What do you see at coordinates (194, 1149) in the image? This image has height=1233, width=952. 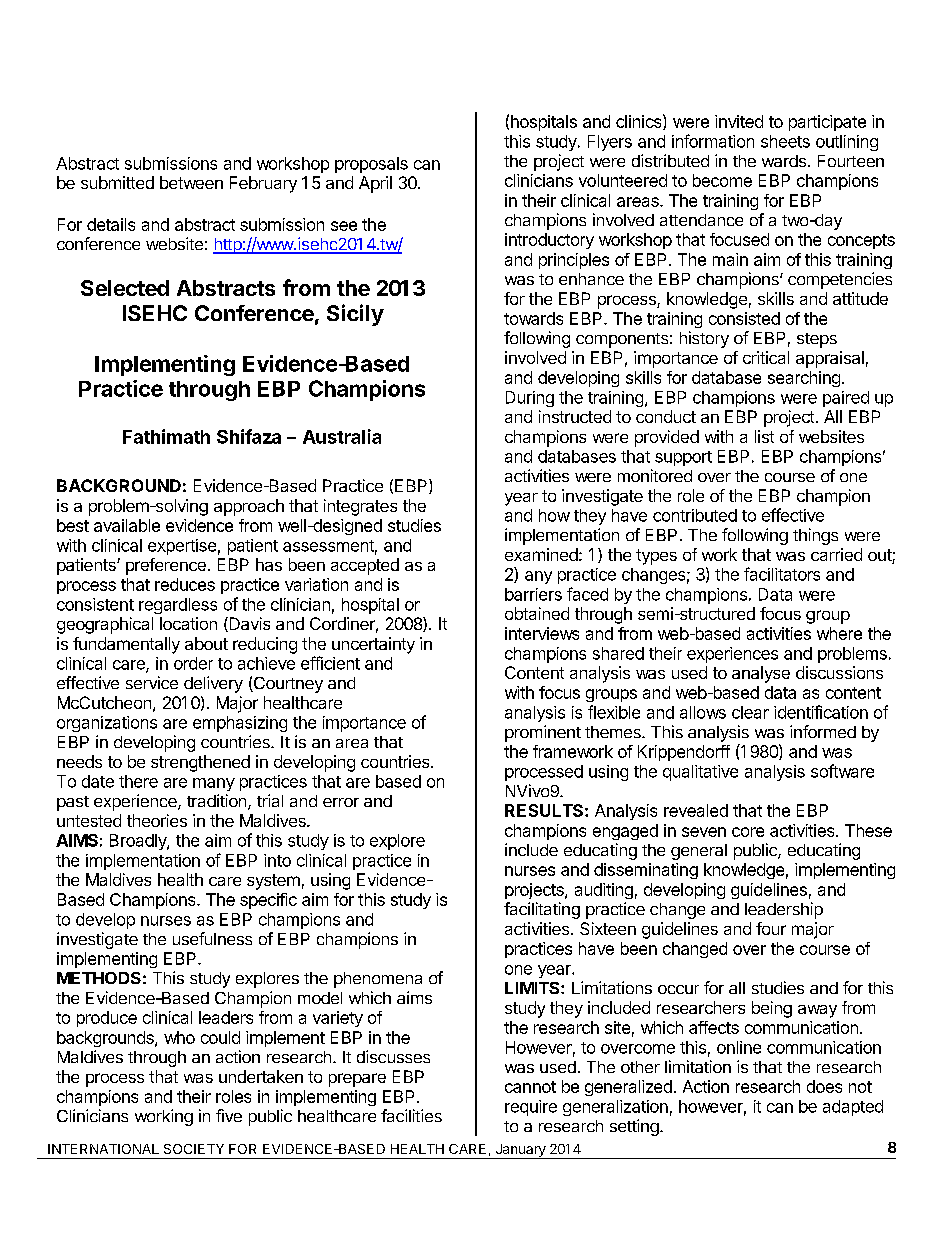 I see `SOCIETY` at bounding box center [194, 1149].
